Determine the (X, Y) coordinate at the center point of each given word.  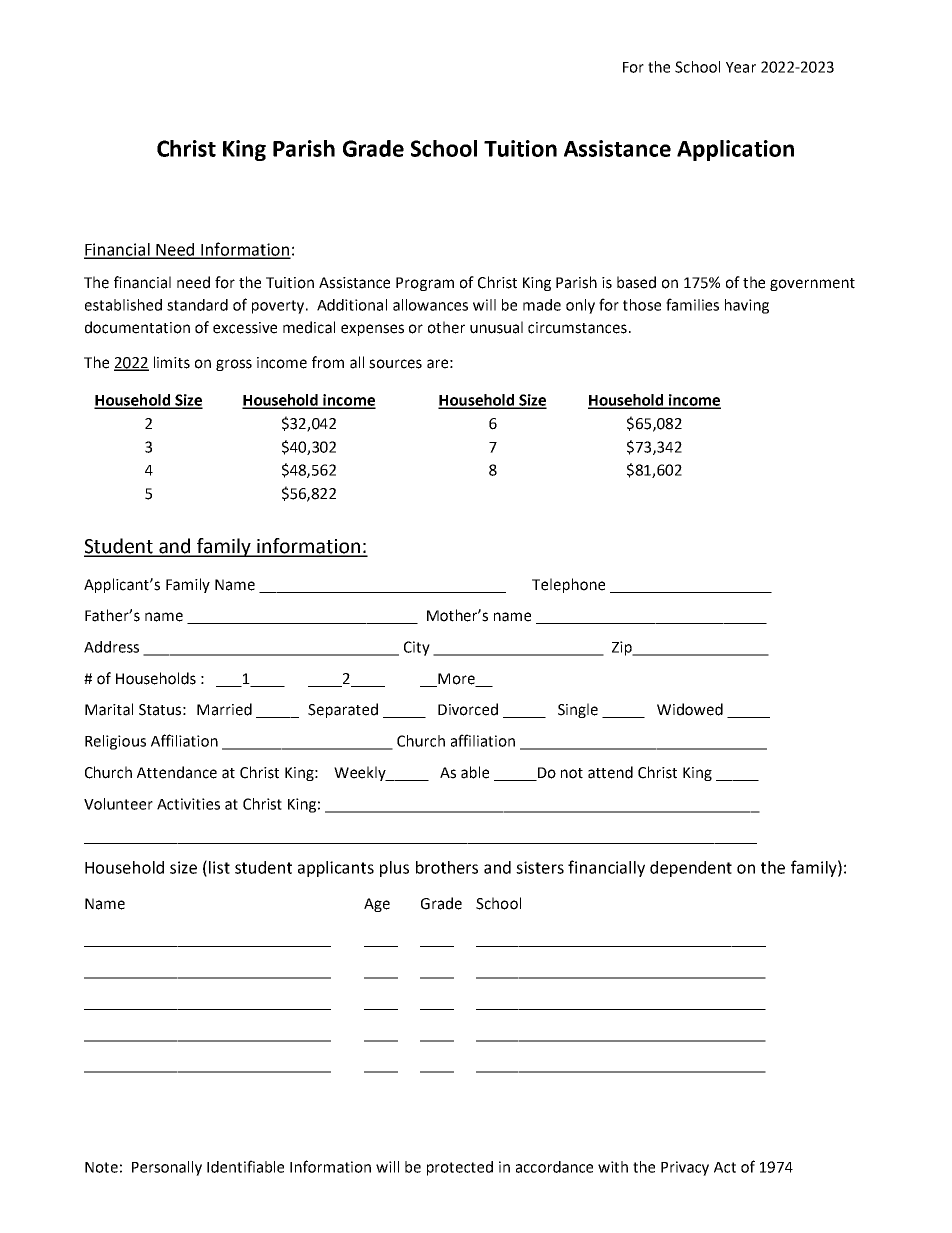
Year (741, 67)
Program (425, 284)
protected (460, 1168)
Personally (167, 1168)
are (437, 364)
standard (197, 305)
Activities (188, 804)
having (747, 306)
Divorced (468, 709)
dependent (691, 869)
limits (172, 362)
